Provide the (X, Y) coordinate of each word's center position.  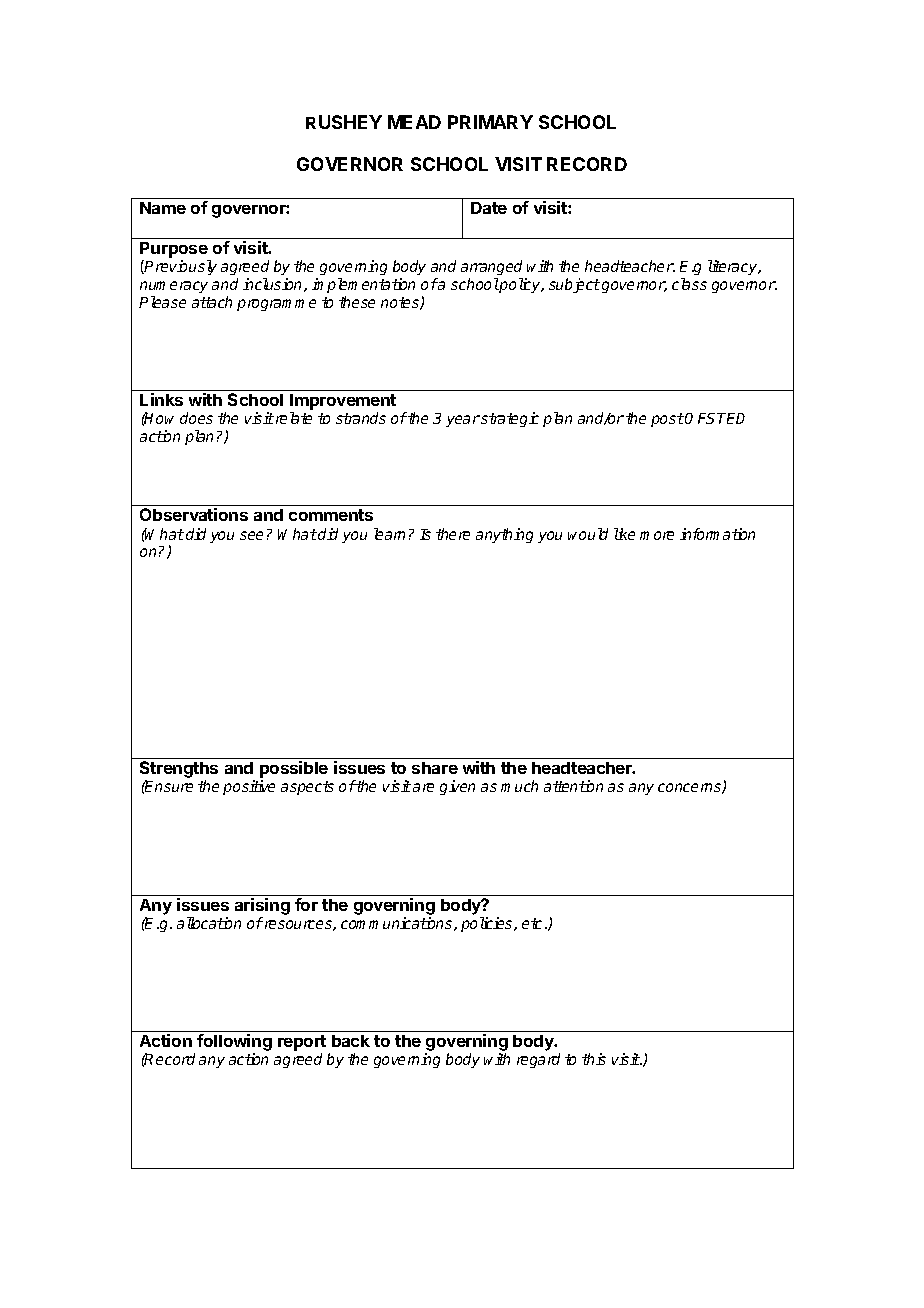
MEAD (414, 122)
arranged (491, 267)
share (435, 768)
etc (534, 923)
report (302, 1044)
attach (212, 302)
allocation (209, 923)
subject (574, 285)
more (657, 535)
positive (249, 787)
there (453, 534)
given (457, 787)
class (689, 284)
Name (163, 208)
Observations (194, 514)
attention (573, 786)
